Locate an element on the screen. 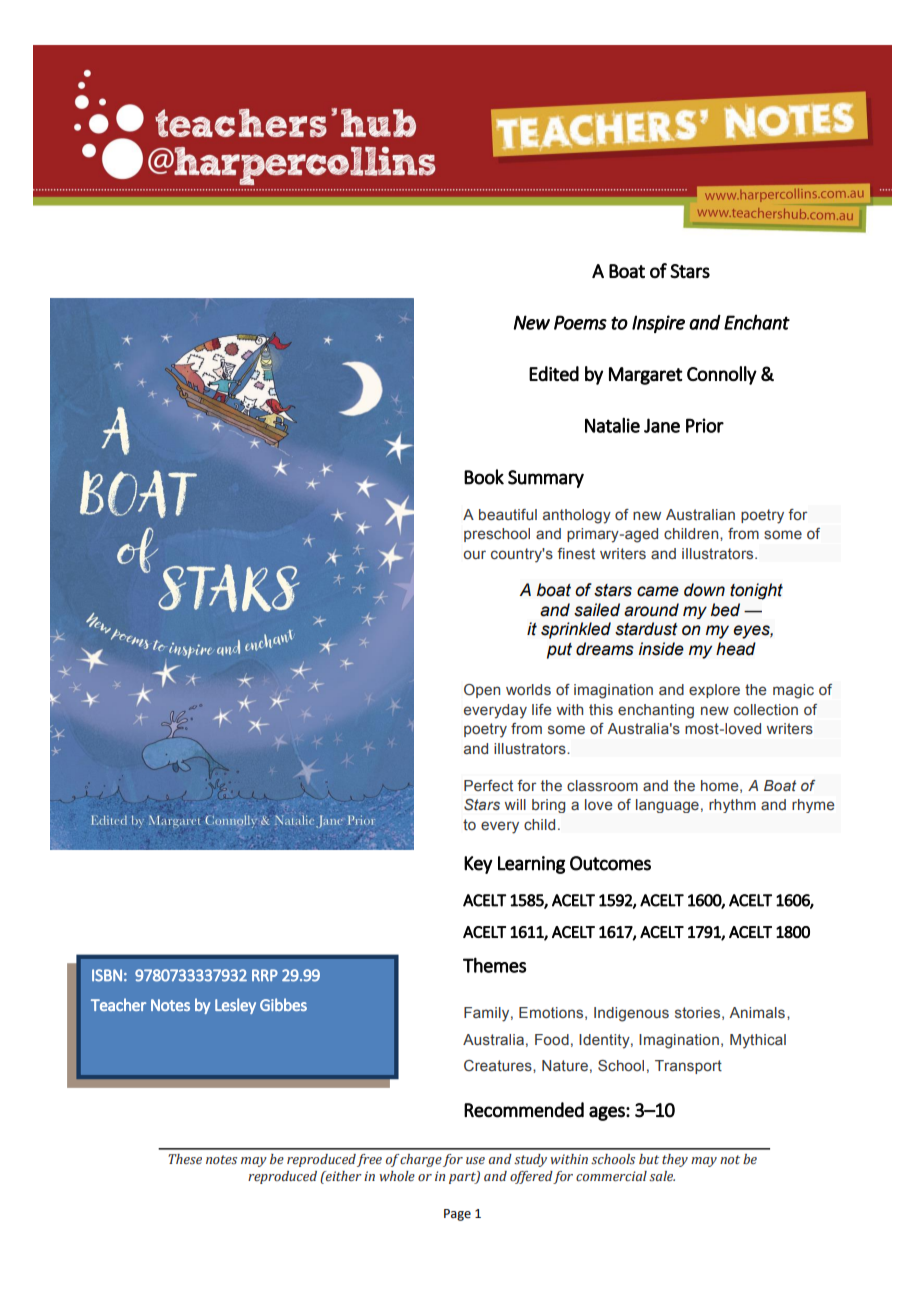 Image resolution: width=924 pixels, height=1308 pixels. Book is located at coordinates (484, 477).
